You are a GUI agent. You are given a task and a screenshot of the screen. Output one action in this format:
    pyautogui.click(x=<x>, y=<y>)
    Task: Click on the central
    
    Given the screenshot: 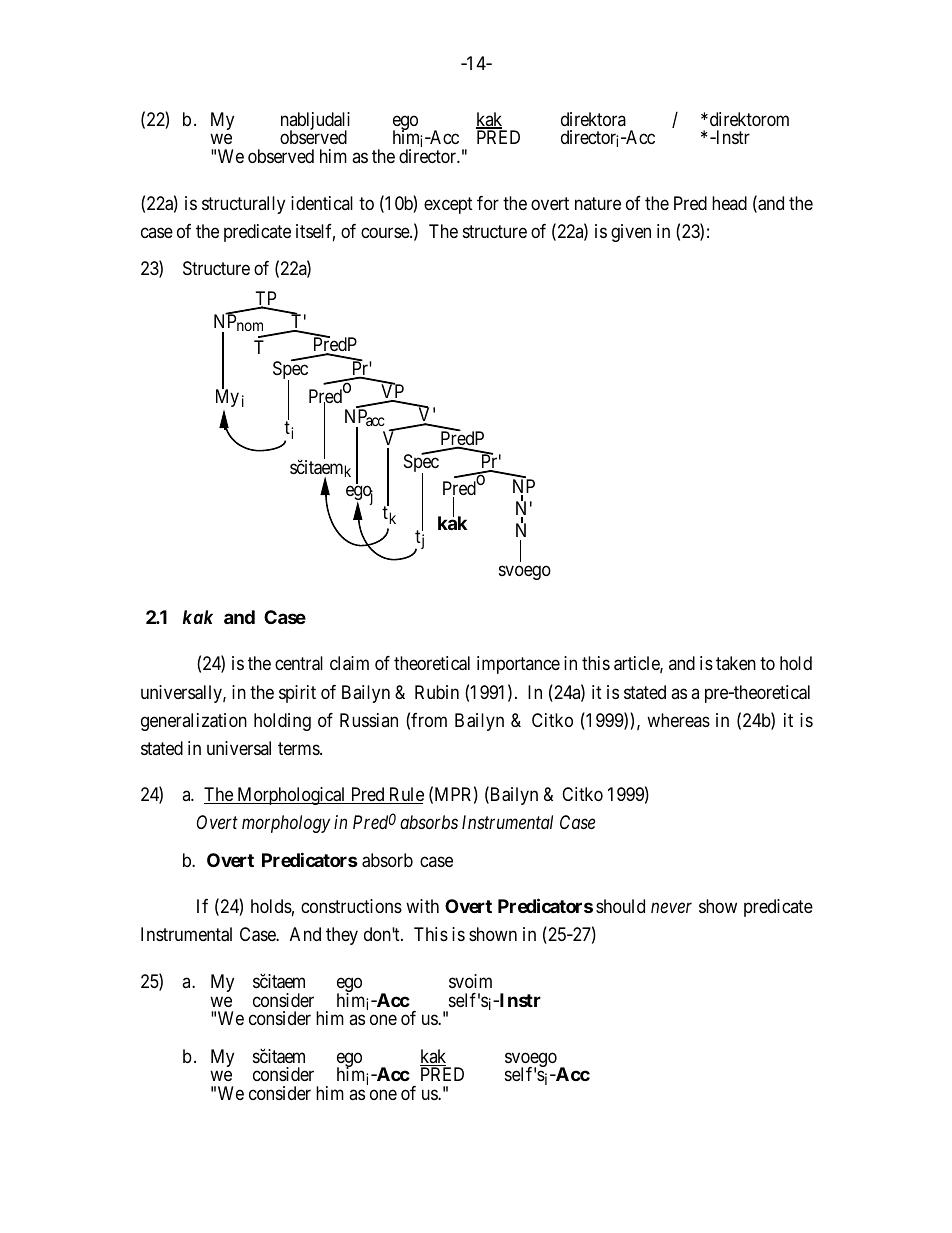 What is the action you would take?
    pyautogui.click(x=299, y=663)
